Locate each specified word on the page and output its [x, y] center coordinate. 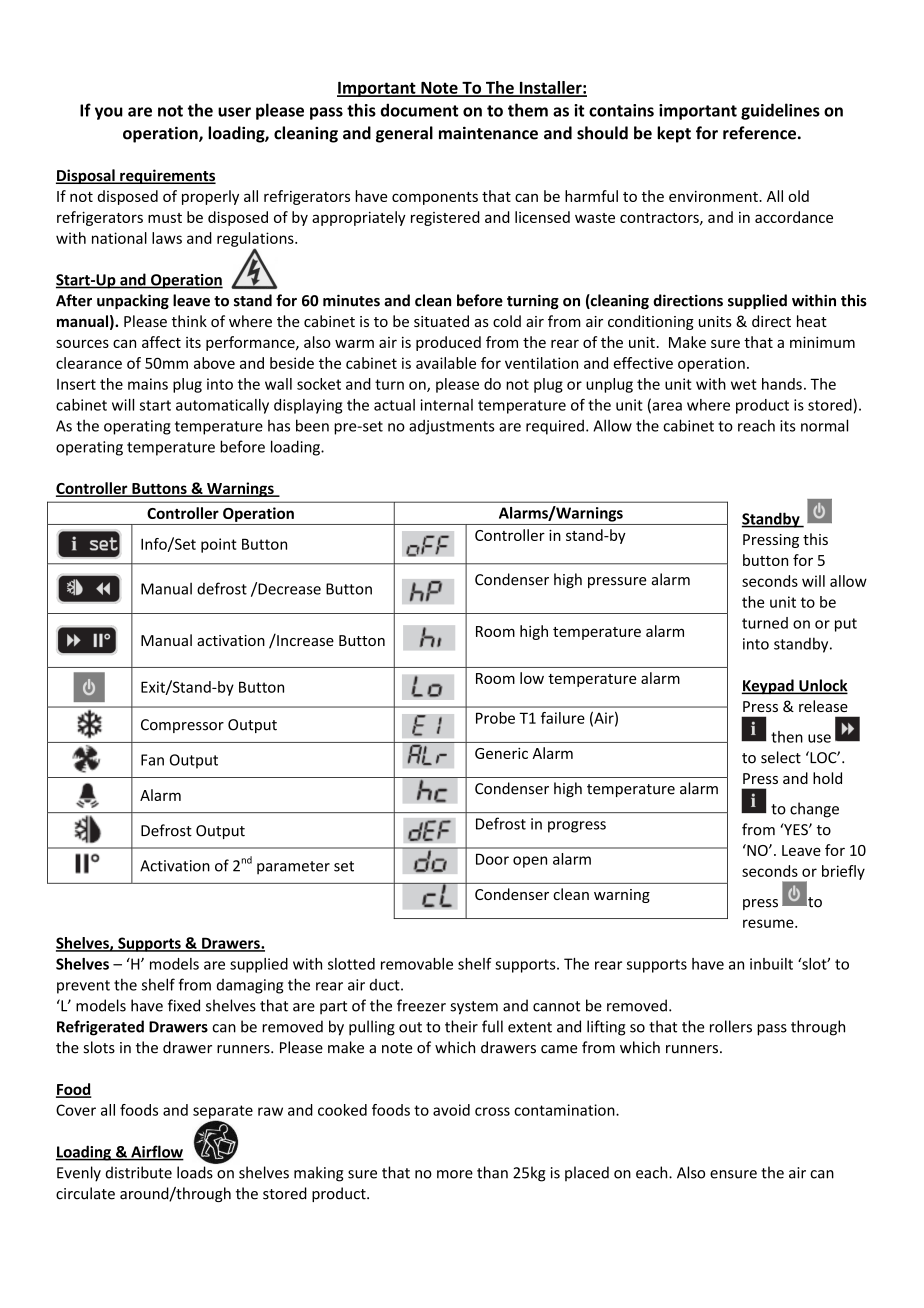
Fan [152, 760]
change [814, 810]
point [219, 545]
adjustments [452, 427]
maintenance [488, 133]
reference [759, 133]
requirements [167, 176]
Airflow [156, 1152]
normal [824, 425]
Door [492, 859]
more [455, 1174]
